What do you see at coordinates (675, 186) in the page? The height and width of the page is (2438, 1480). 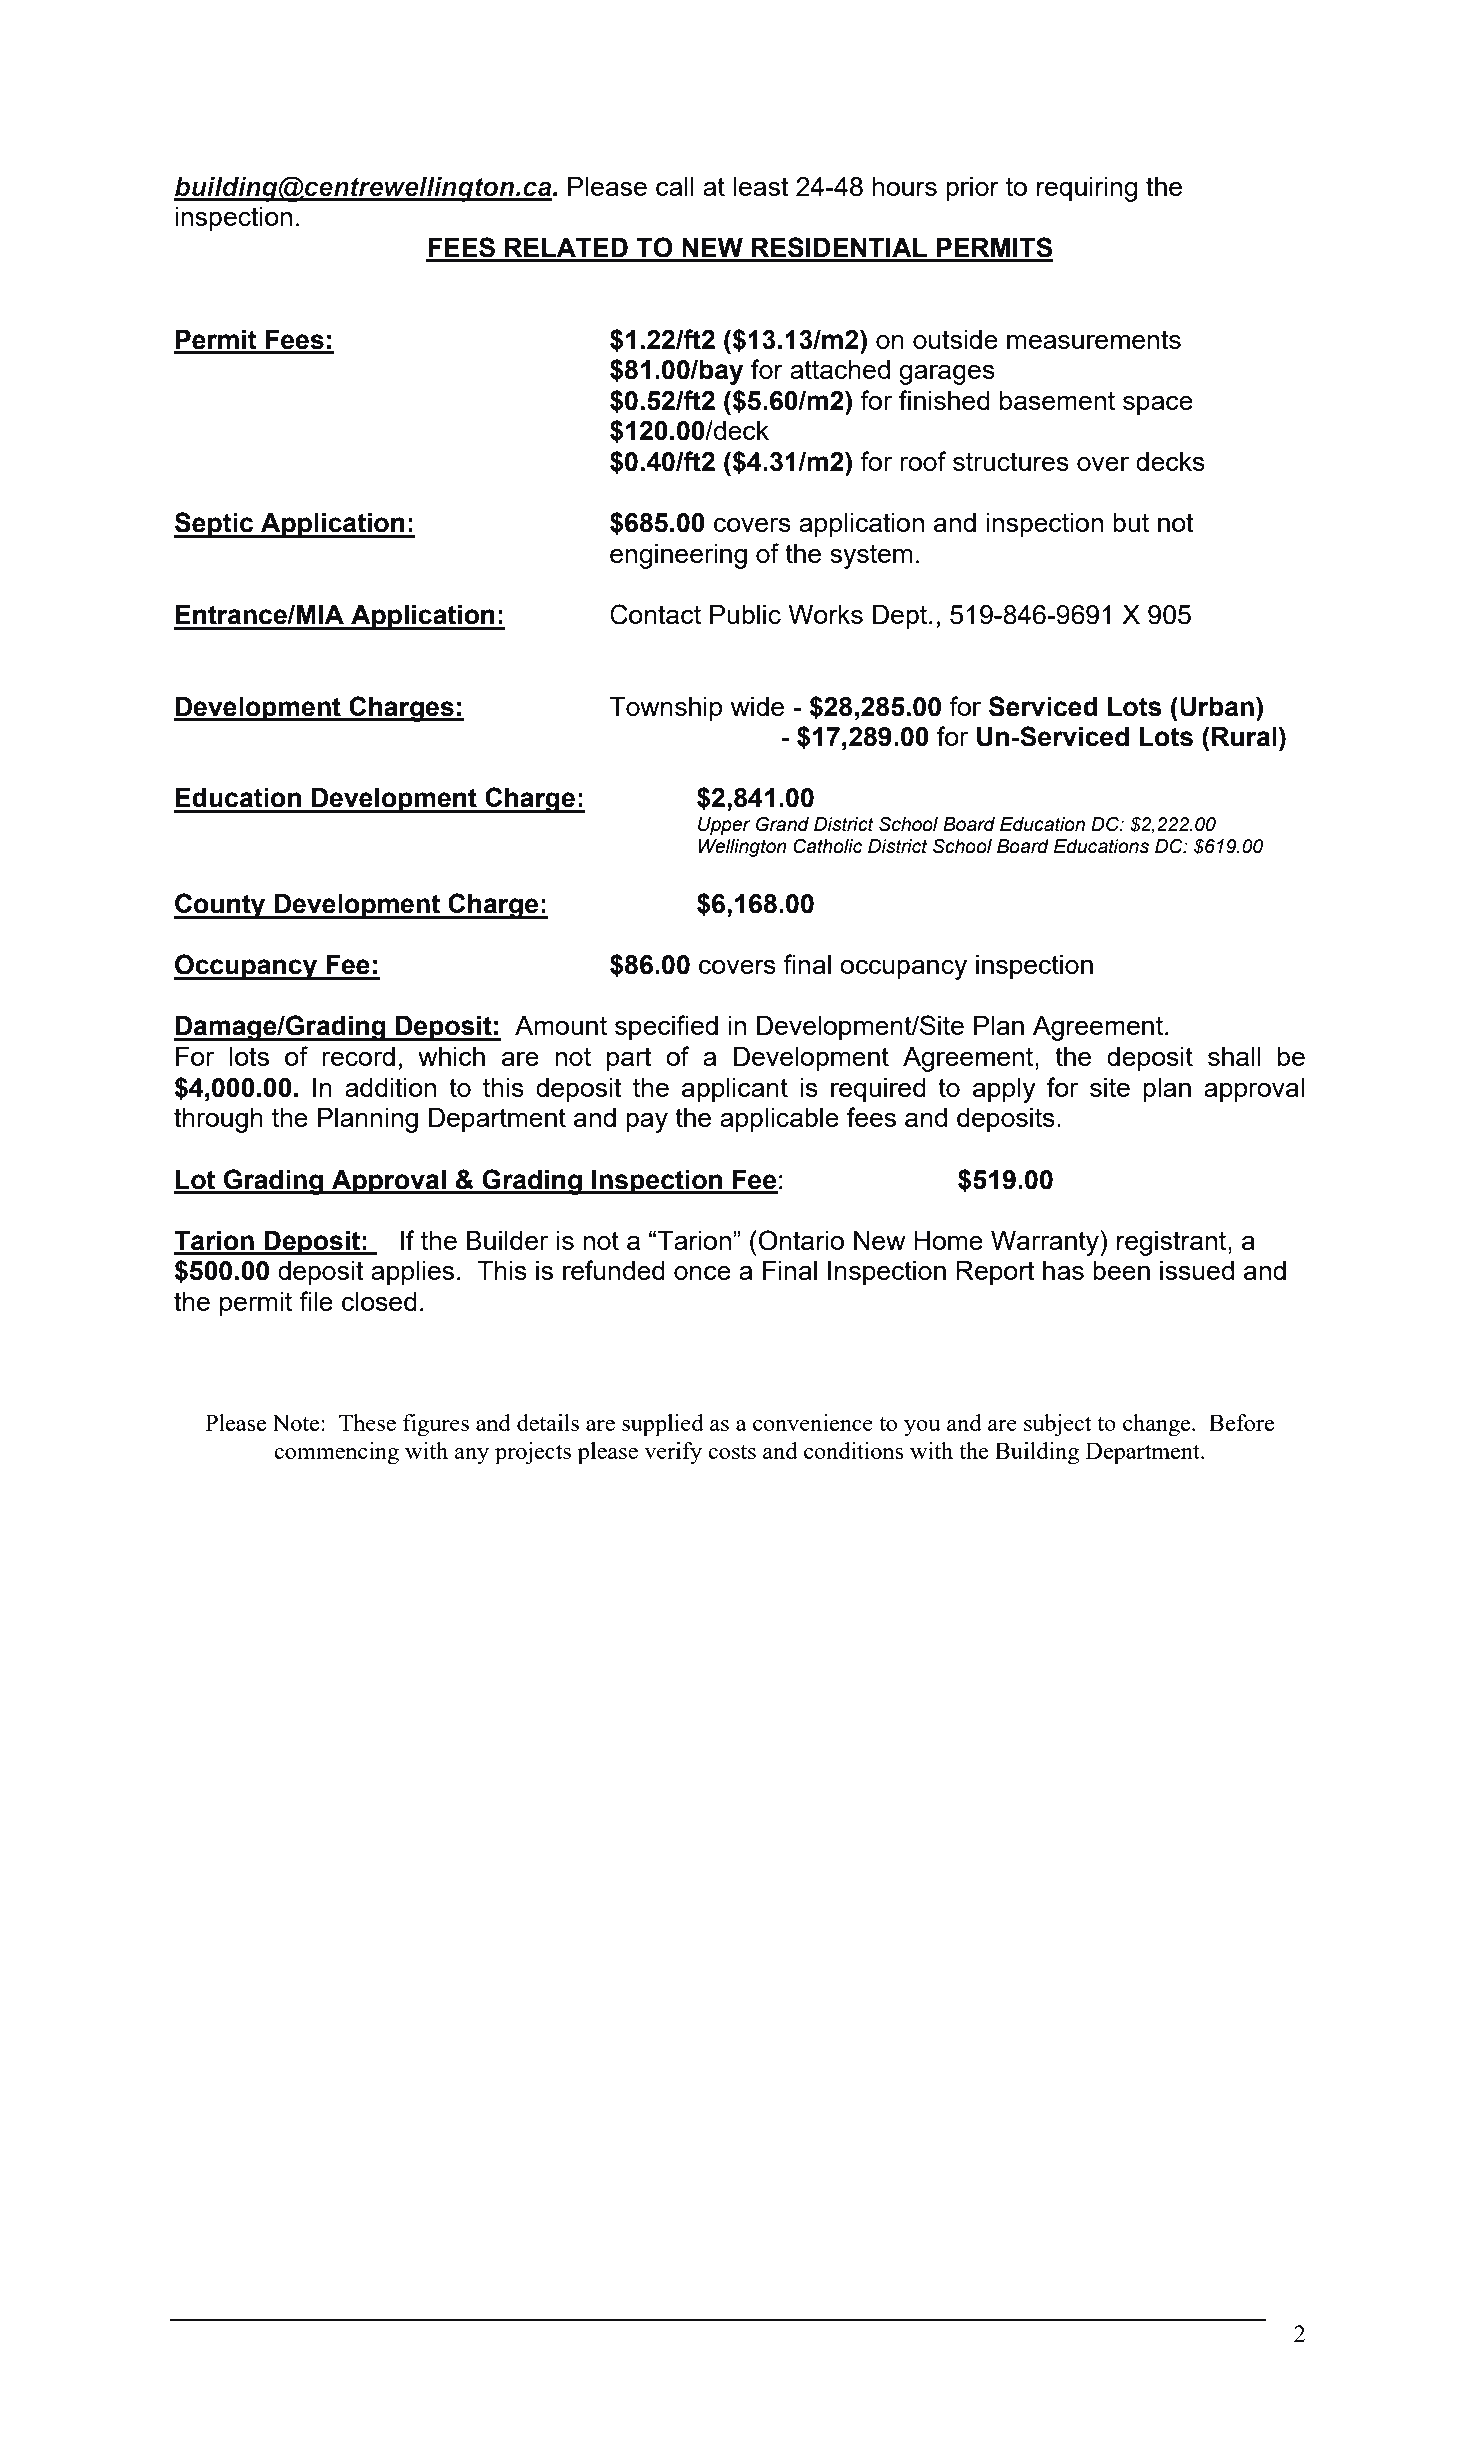 I see `call` at bounding box center [675, 186].
